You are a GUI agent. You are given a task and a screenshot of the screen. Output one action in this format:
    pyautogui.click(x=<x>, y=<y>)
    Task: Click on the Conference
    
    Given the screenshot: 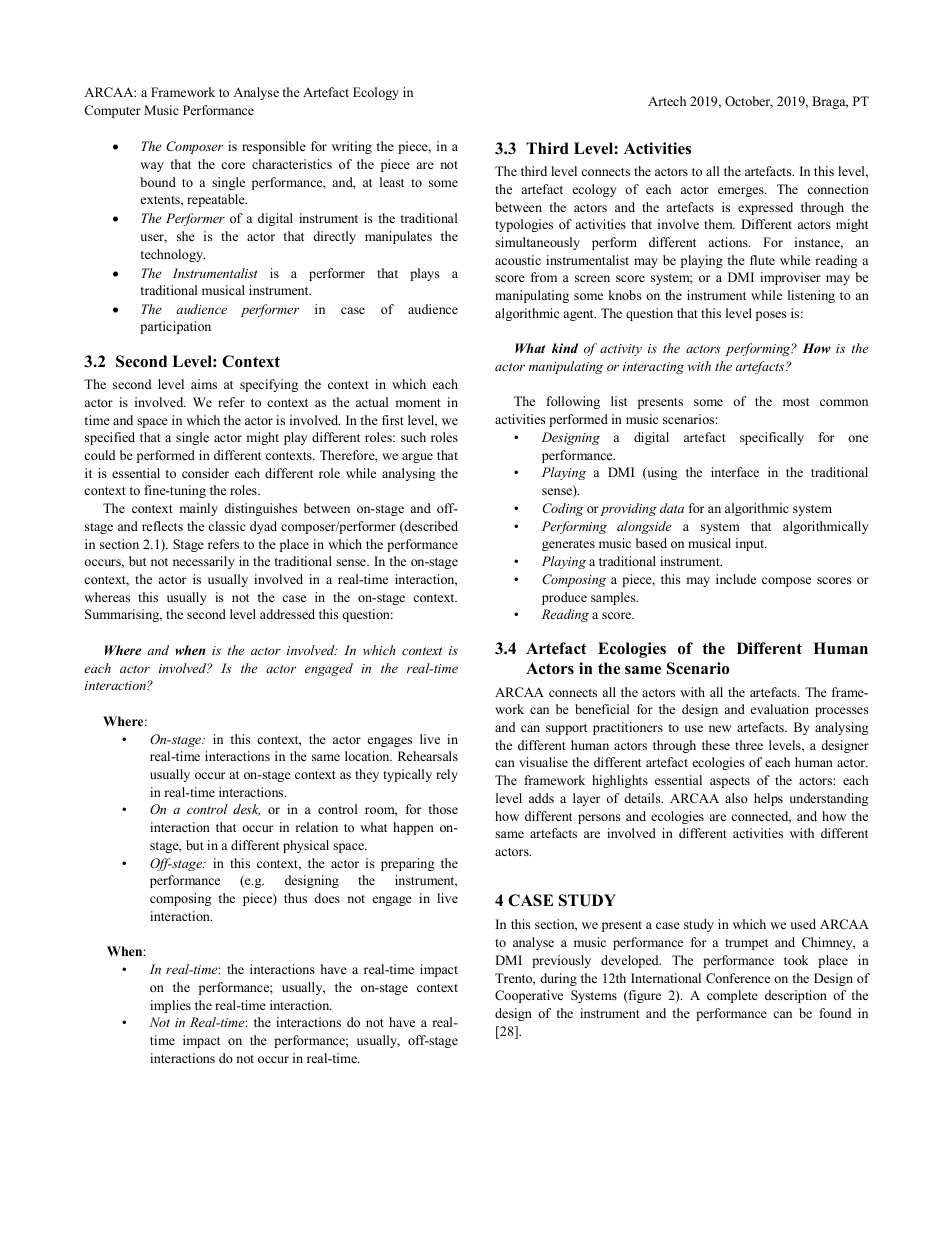 What is the action you would take?
    pyautogui.click(x=738, y=978)
